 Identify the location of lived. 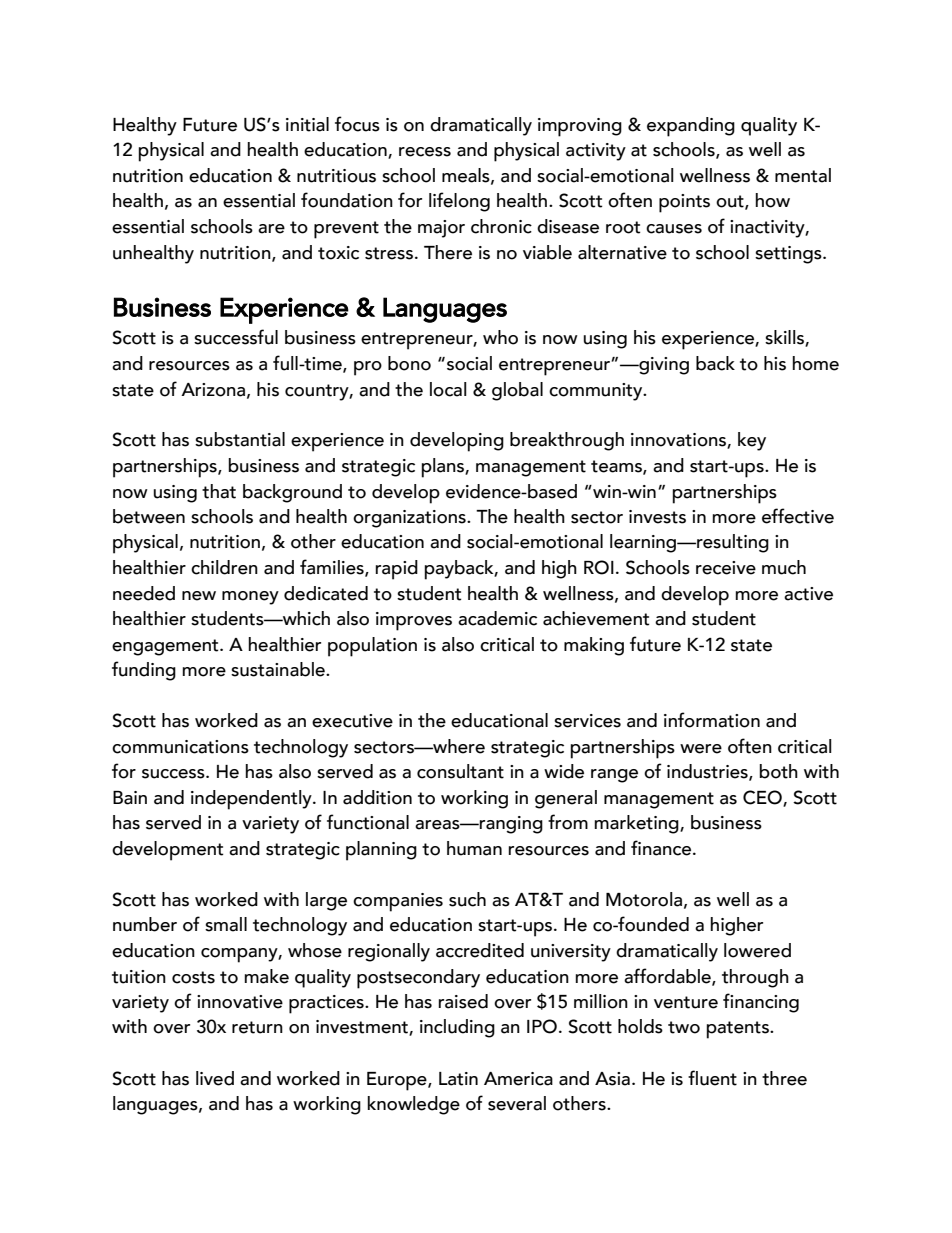
(215, 1078).
